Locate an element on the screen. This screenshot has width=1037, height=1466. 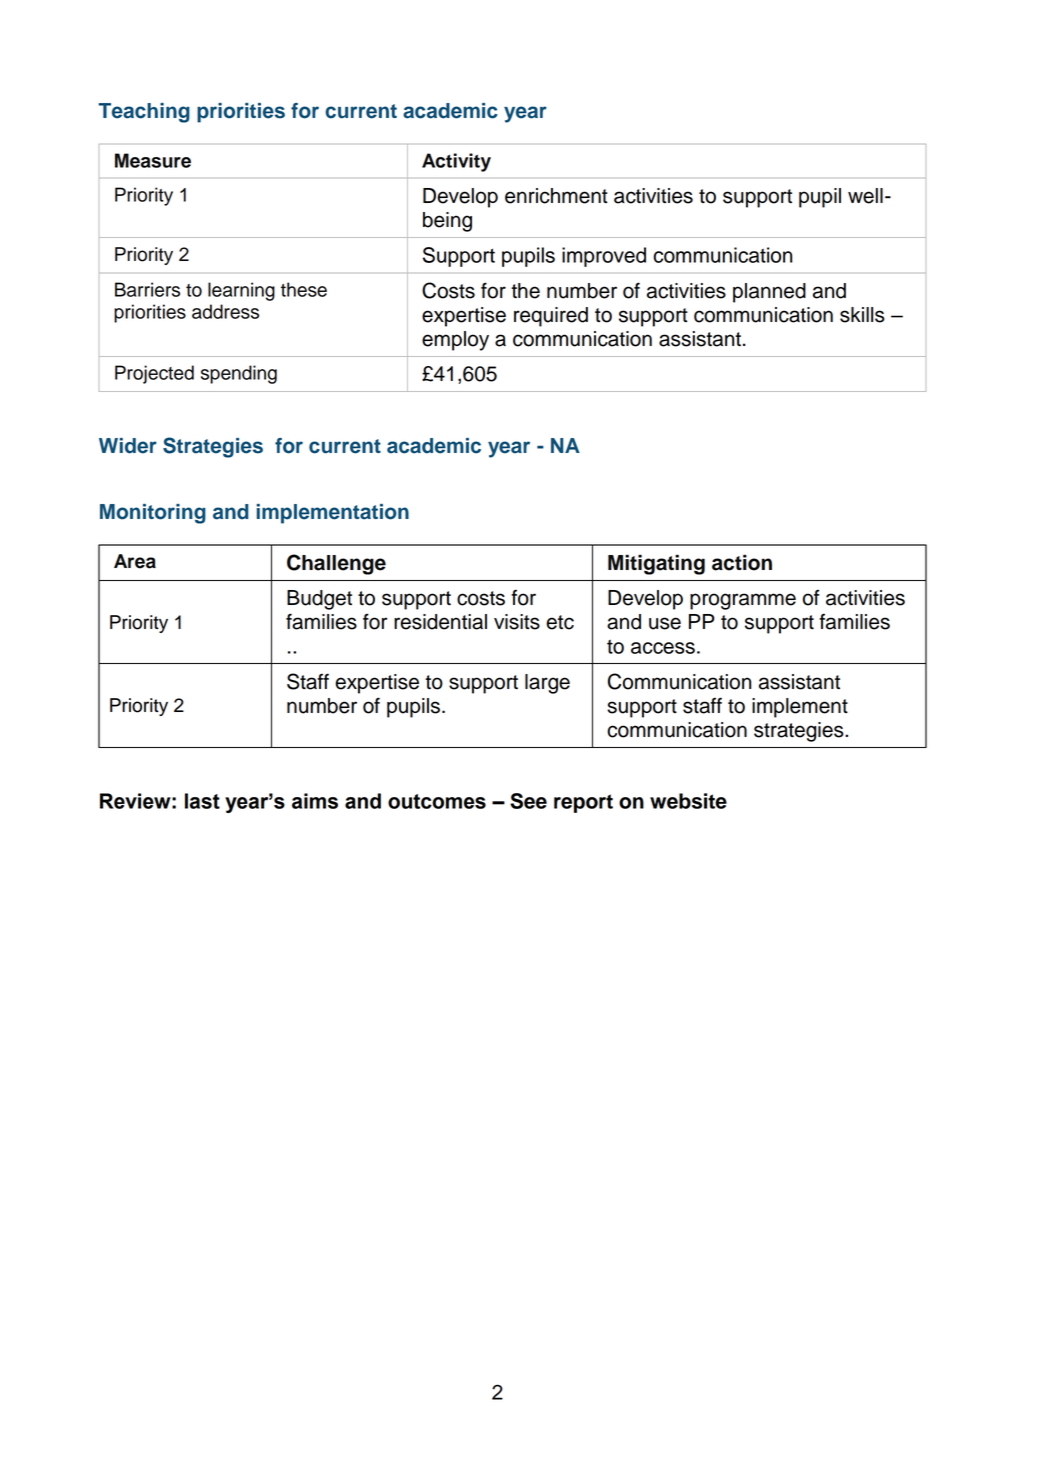
action is located at coordinates (742, 562).
